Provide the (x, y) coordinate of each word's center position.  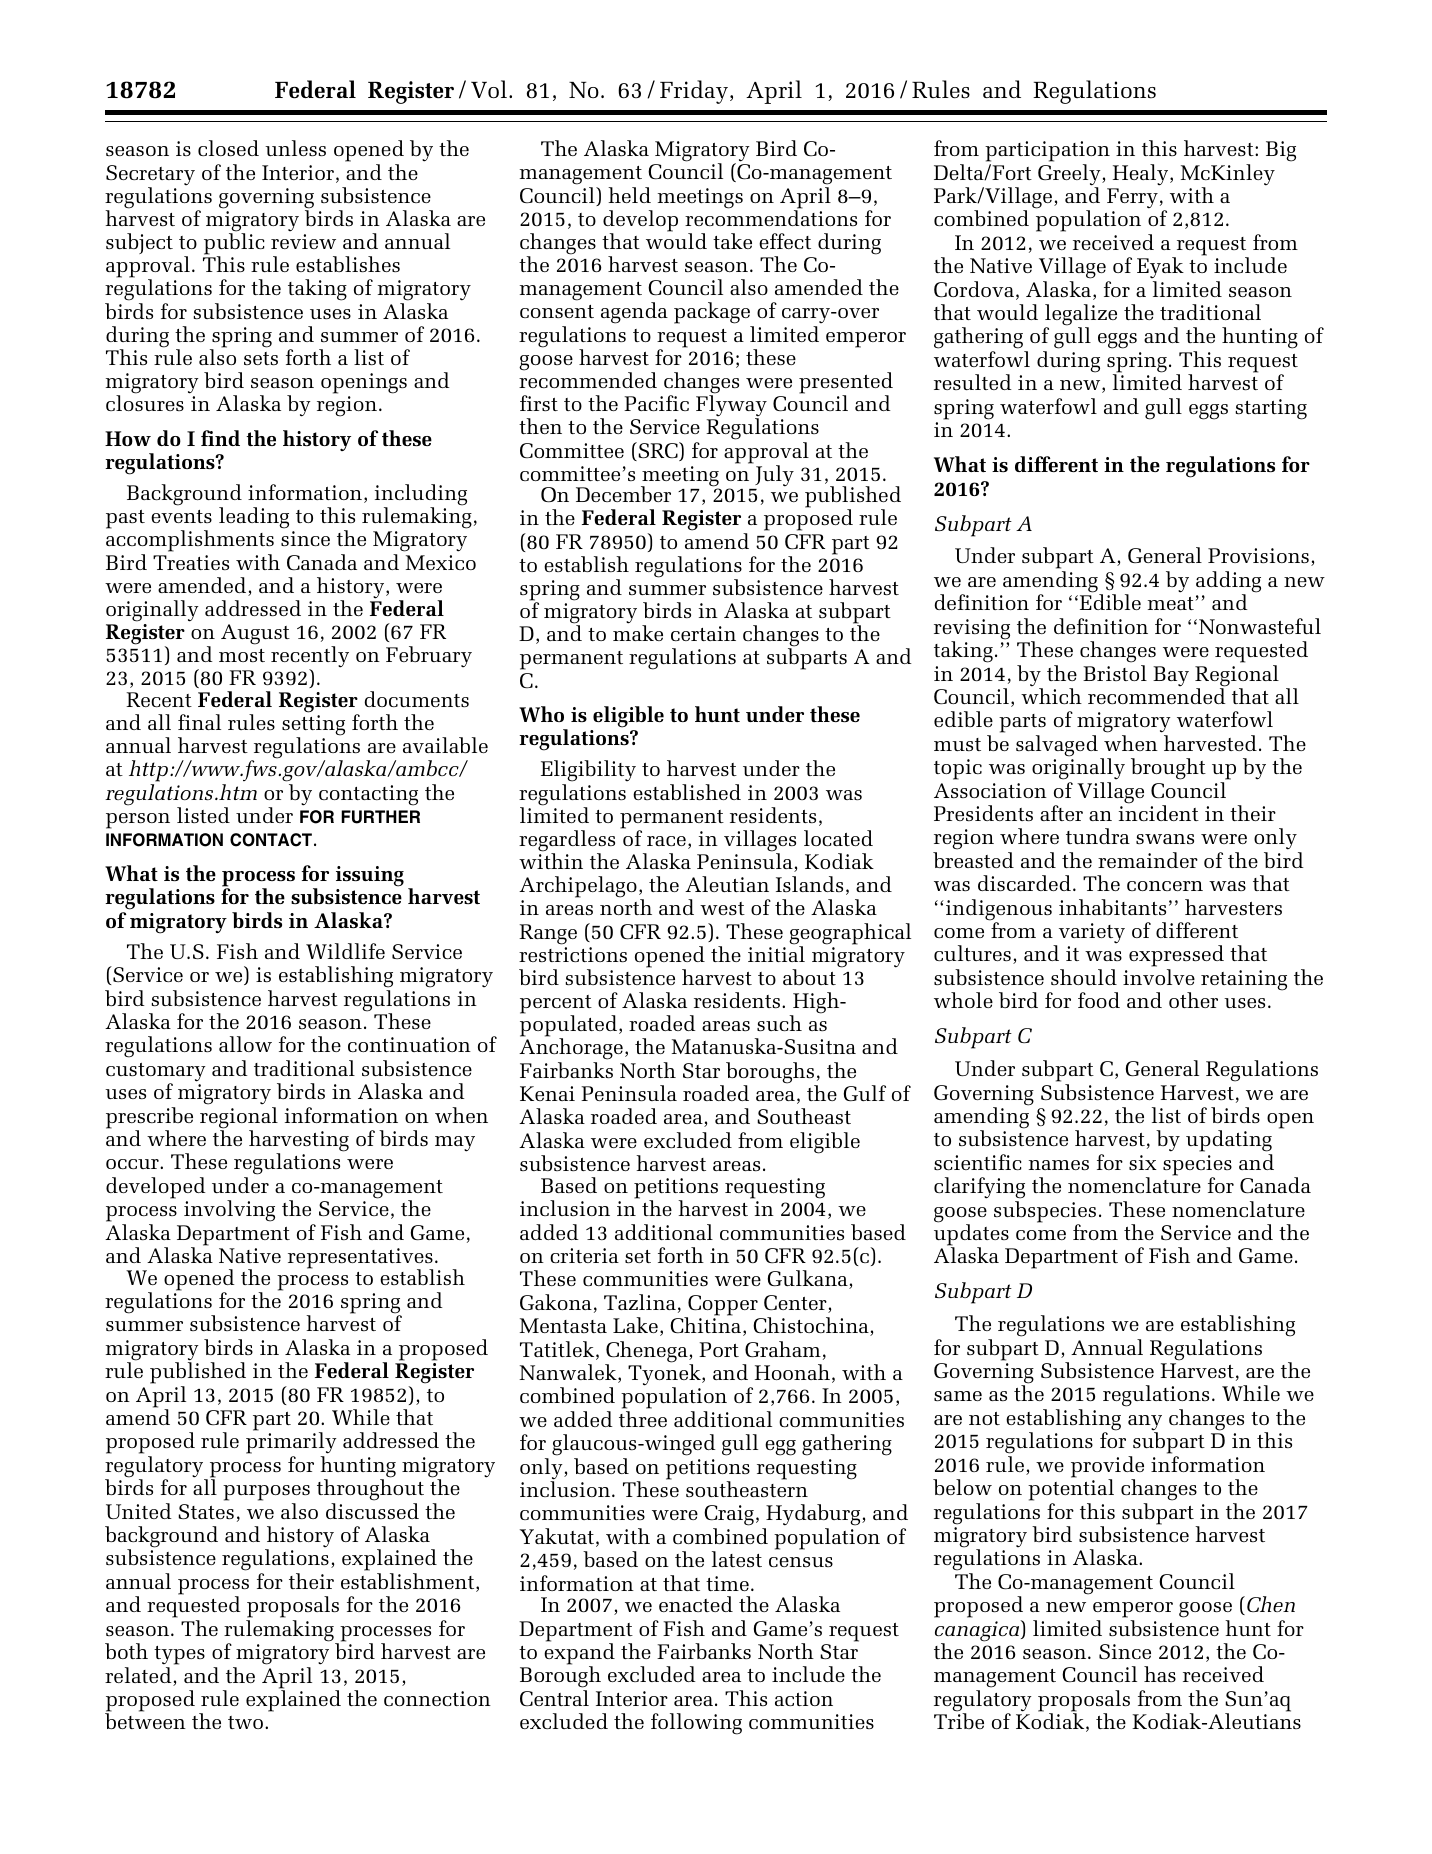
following (696, 1724)
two (247, 1722)
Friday (694, 92)
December (623, 494)
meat (1171, 603)
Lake (635, 1325)
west (722, 908)
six (1143, 1162)
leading (254, 518)
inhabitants (1112, 907)
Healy (1142, 175)
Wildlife (345, 951)
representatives (360, 1259)
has (1160, 1674)
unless (295, 148)
